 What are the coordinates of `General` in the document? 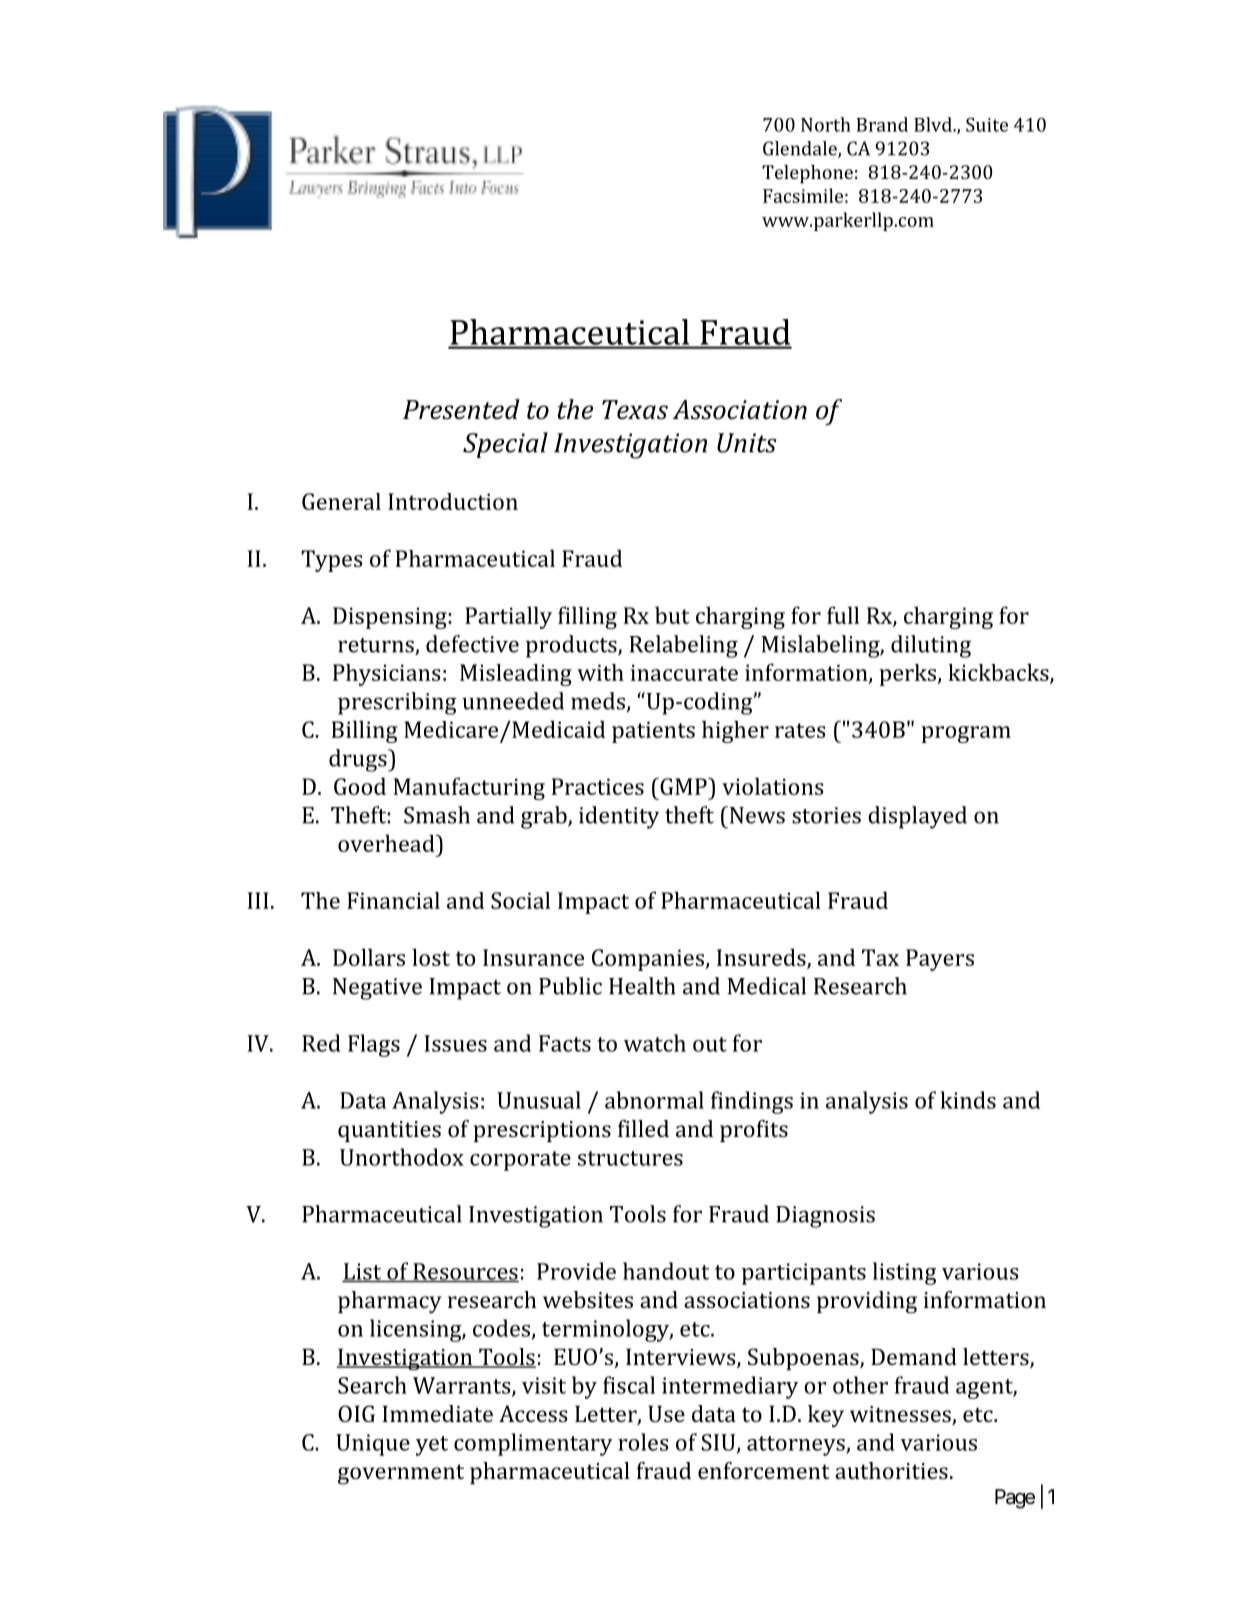 It's located at (341, 501).
